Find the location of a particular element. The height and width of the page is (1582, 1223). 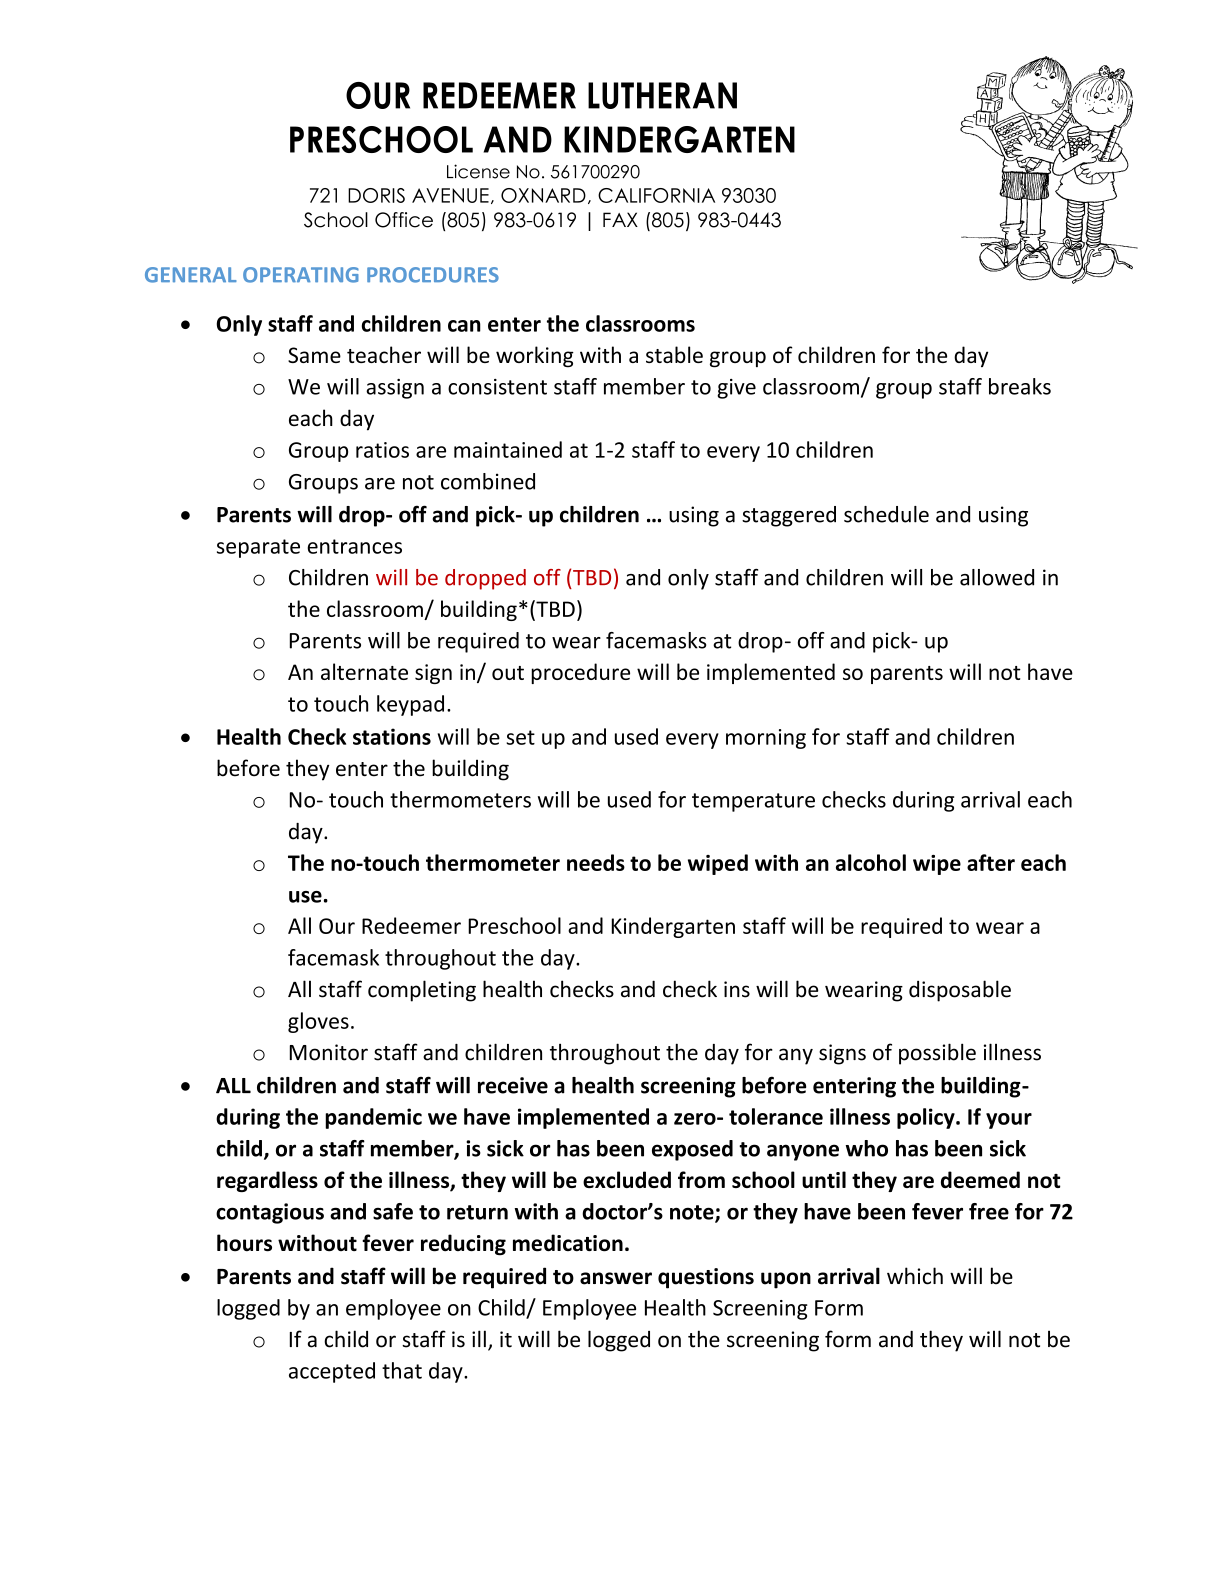

accepted is located at coordinates (332, 1372).
